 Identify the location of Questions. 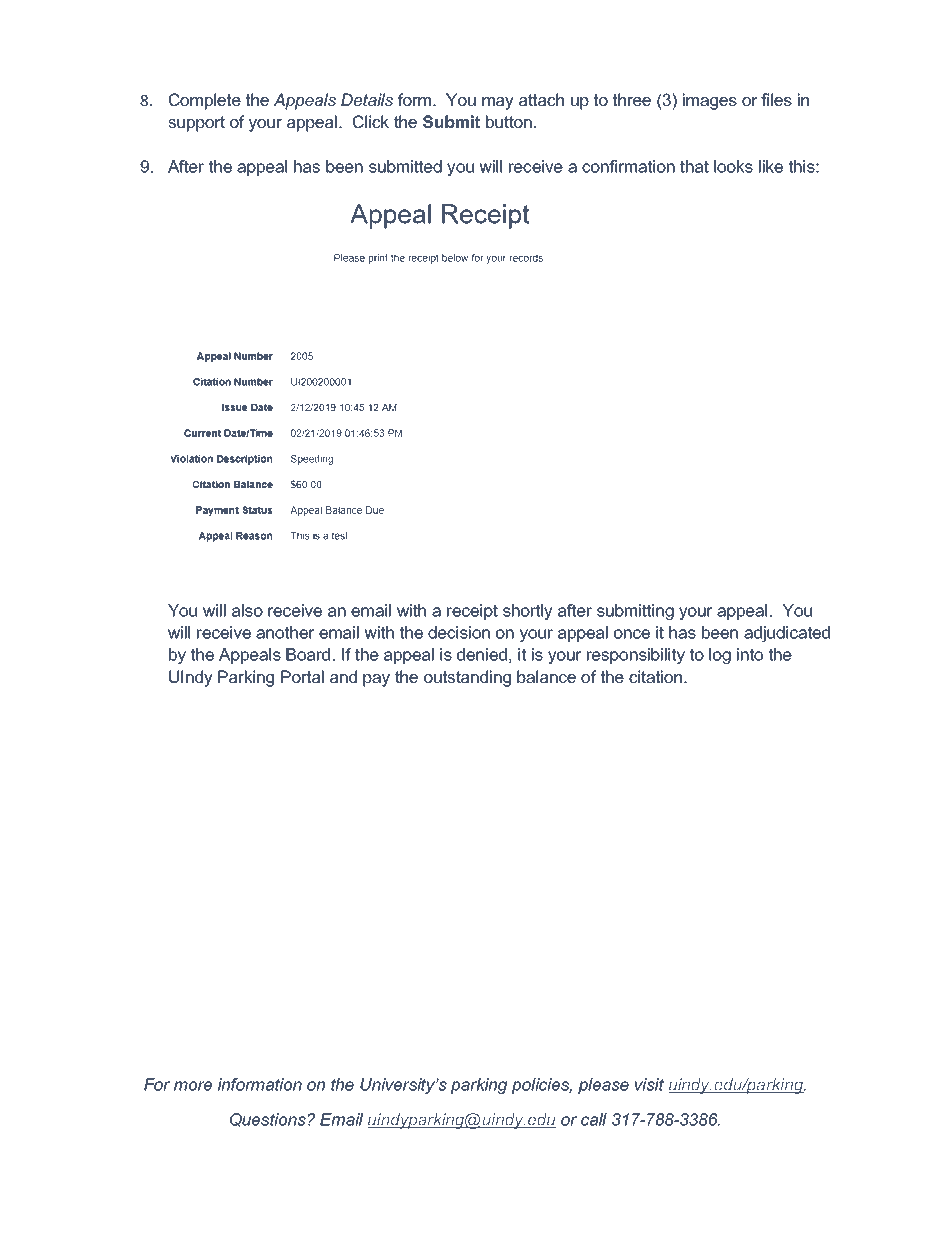
(269, 1120).
